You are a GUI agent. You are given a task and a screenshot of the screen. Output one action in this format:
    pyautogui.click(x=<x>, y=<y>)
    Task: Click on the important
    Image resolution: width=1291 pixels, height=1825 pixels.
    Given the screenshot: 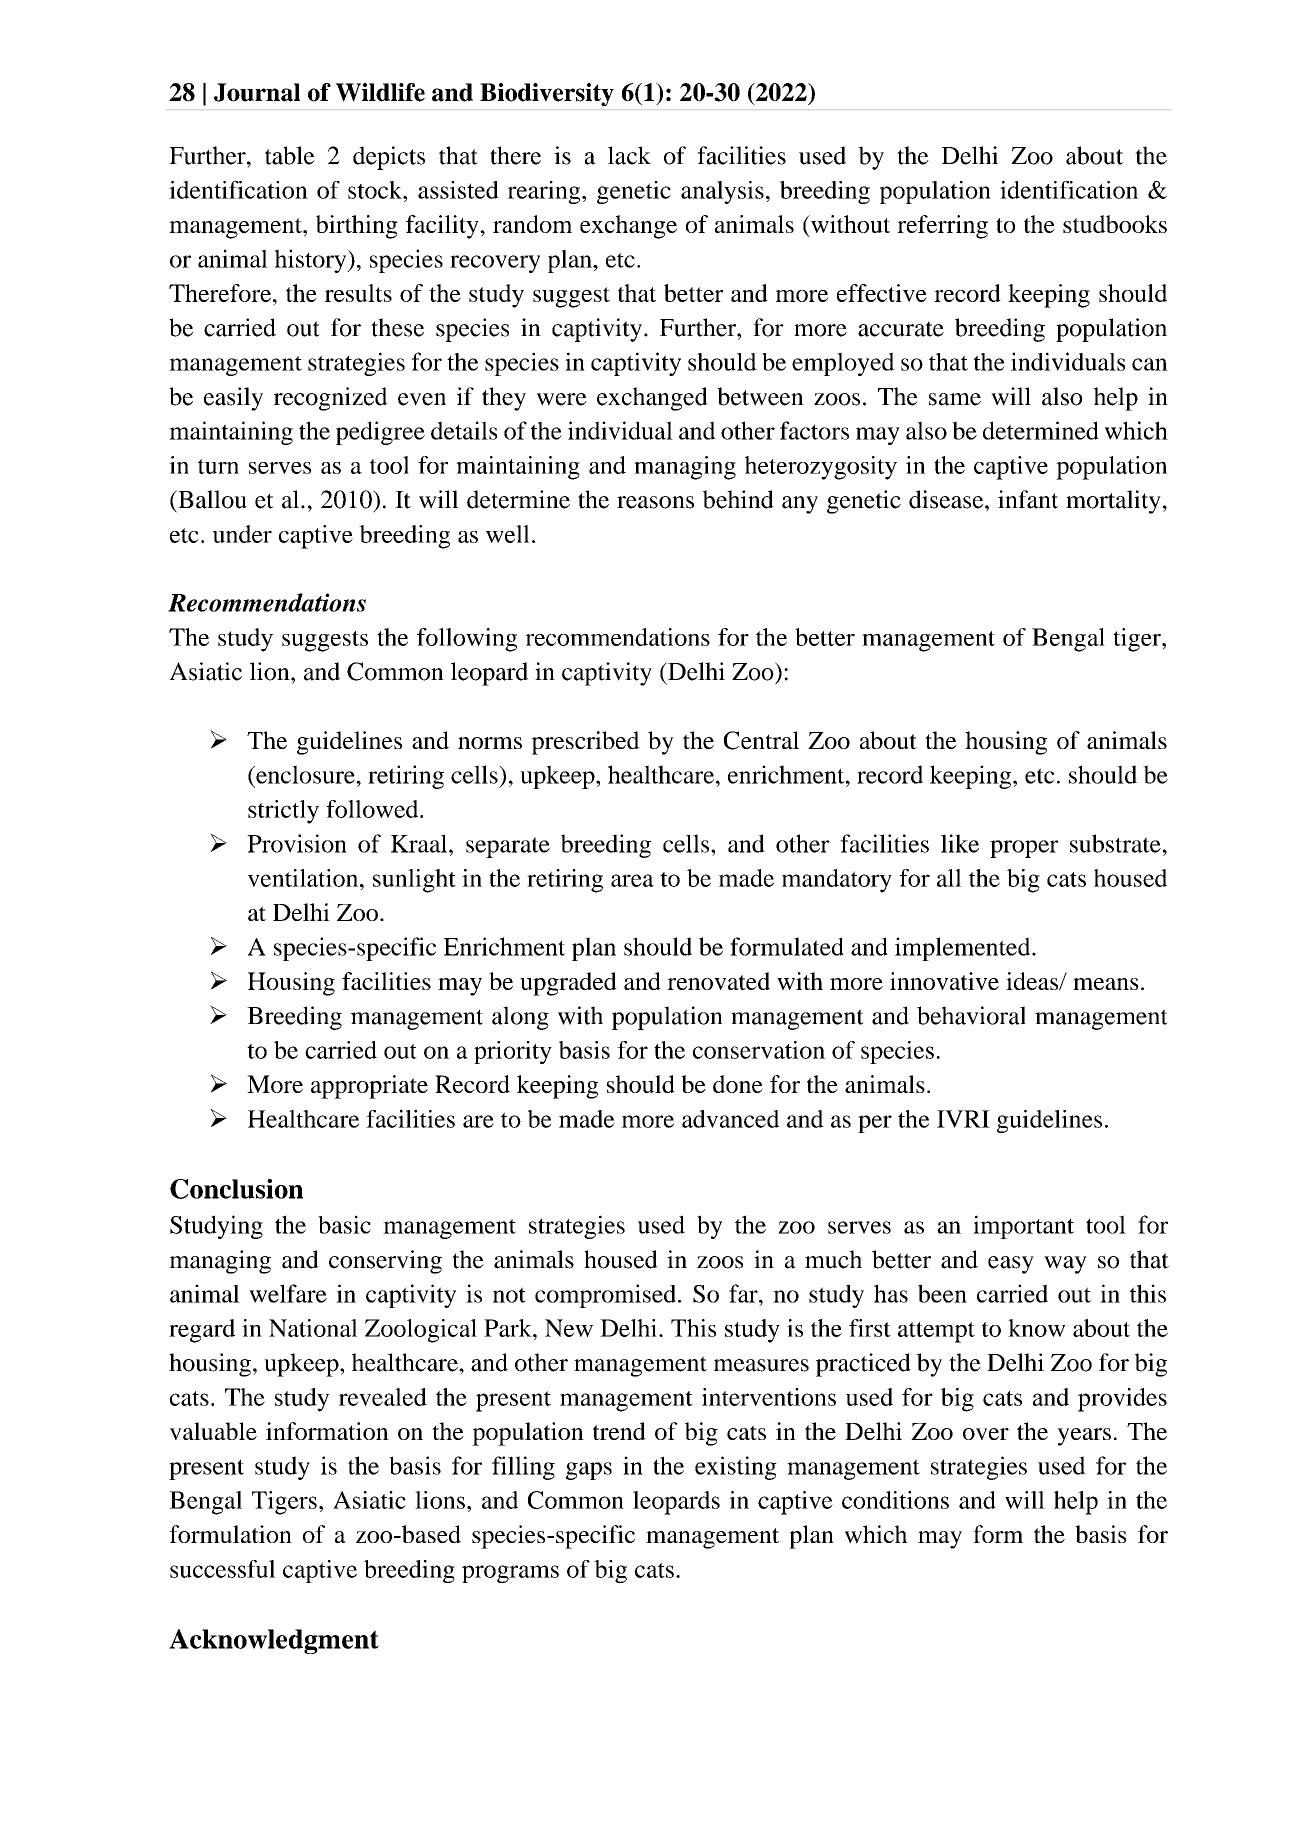 What is the action you would take?
    pyautogui.click(x=1023, y=1227)
